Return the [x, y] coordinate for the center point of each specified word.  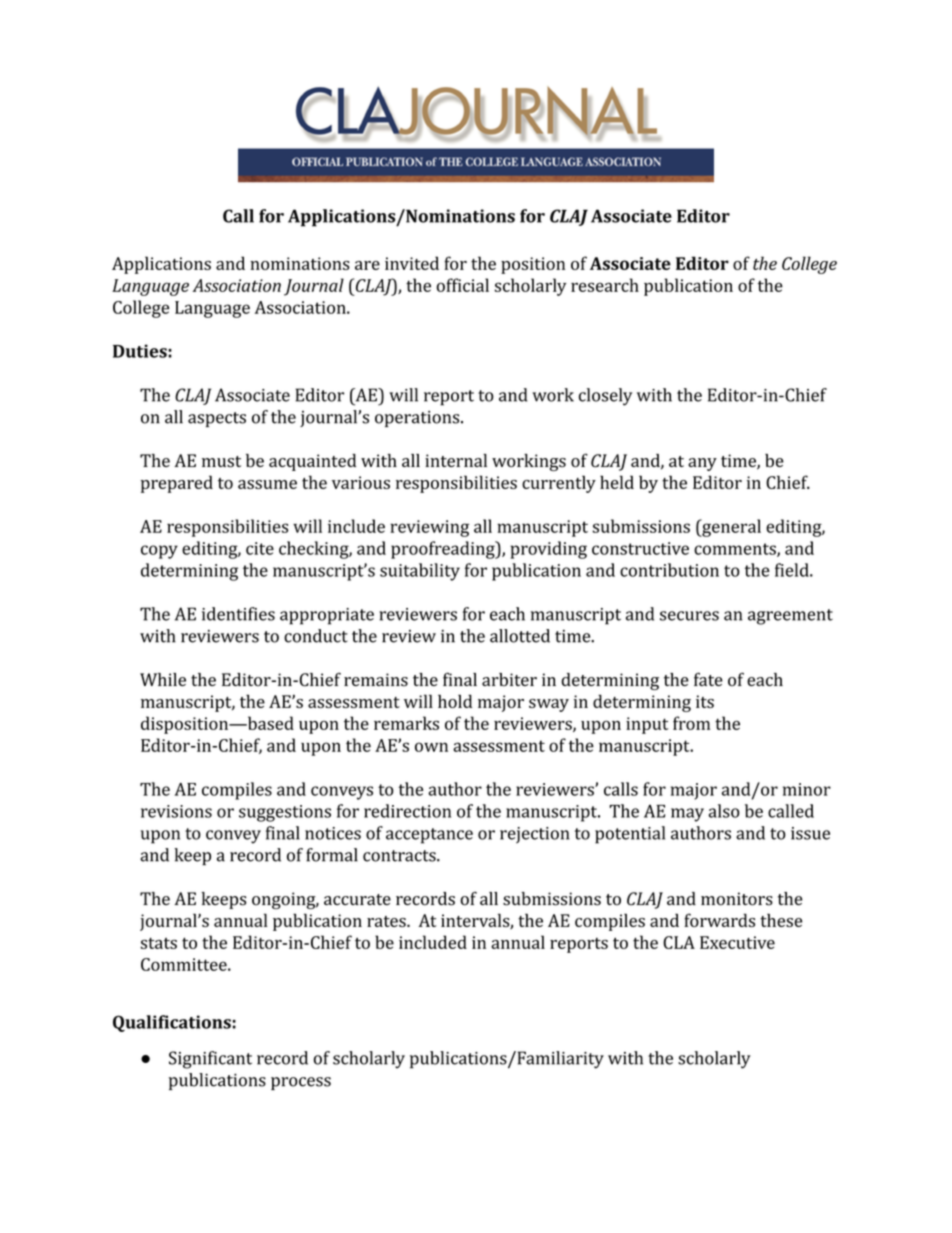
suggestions [285, 813]
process [301, 1083]
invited [412, 263]
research [605, 285]
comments [736, 550]
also [724, 811]
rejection [534, 835]
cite [260, 548]
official [463, 285]
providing [548, 550]
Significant [210, 1060]
